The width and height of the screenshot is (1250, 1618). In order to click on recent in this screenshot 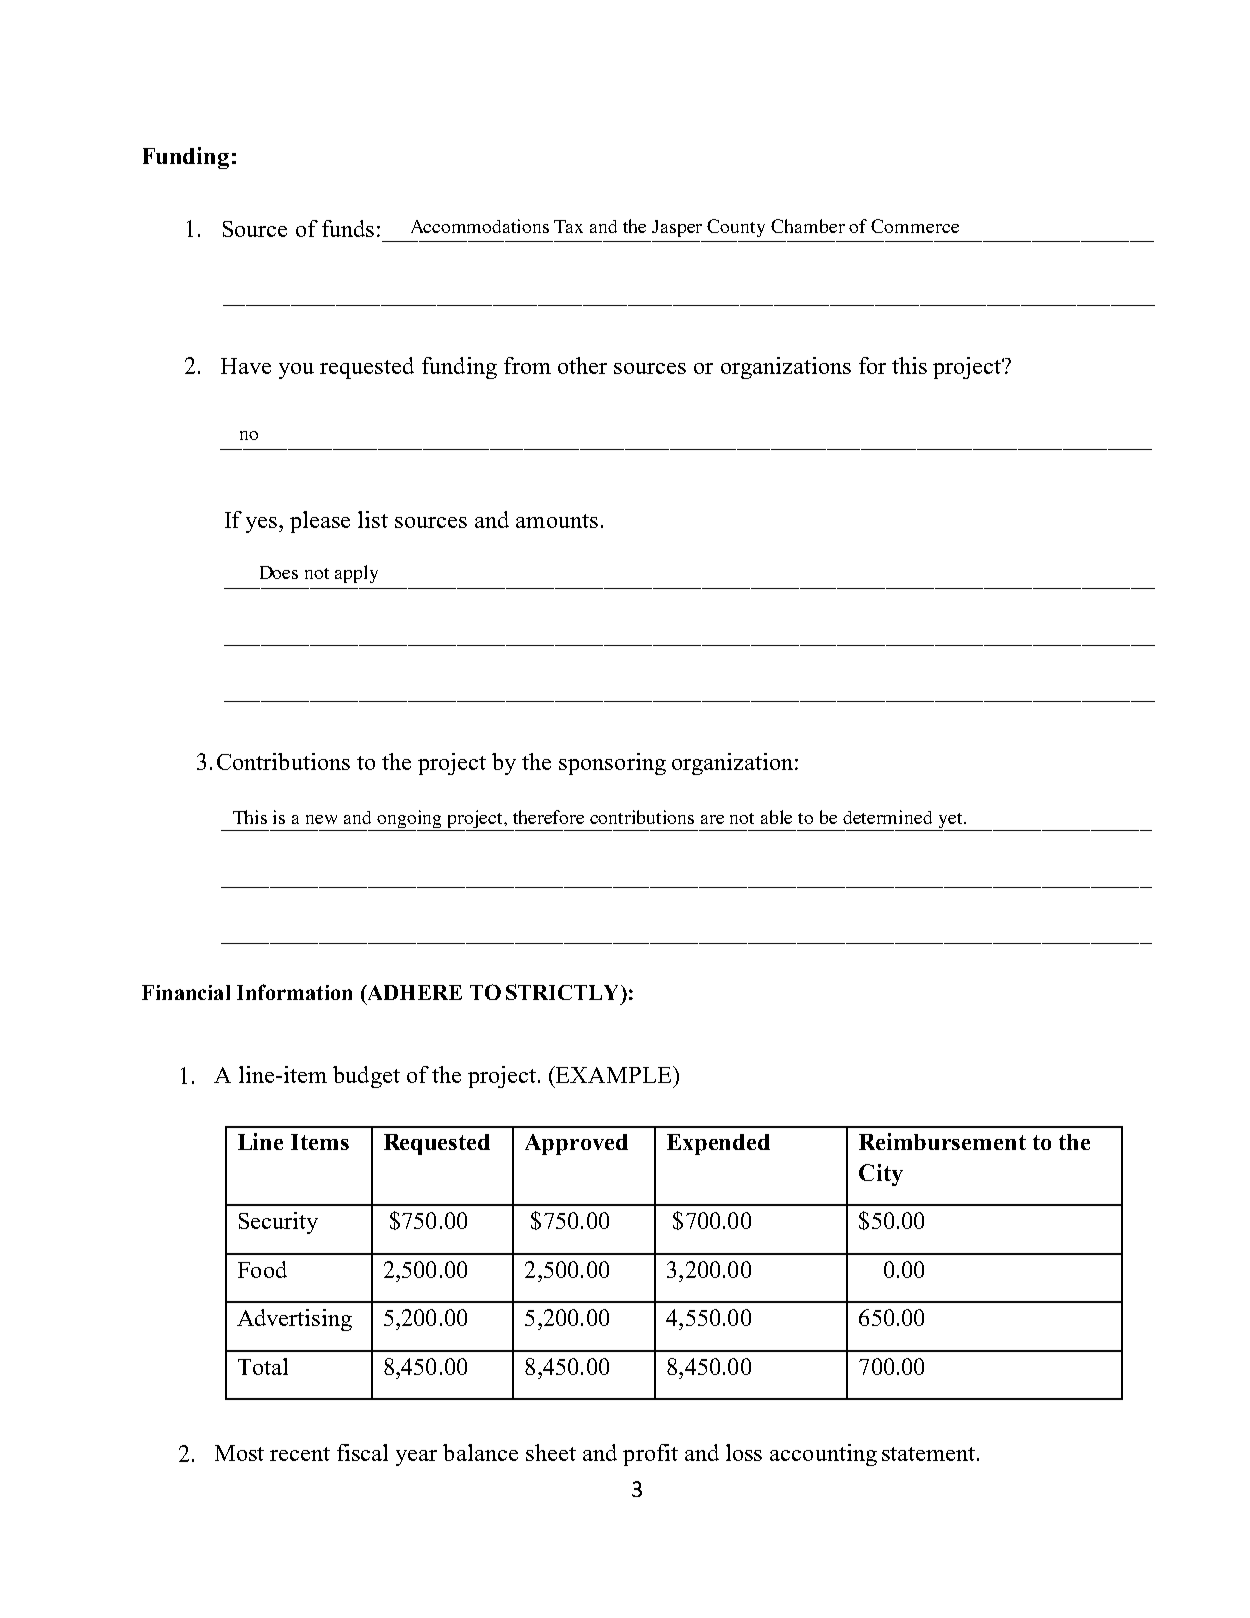, I will do `click(300, 1454)`.
